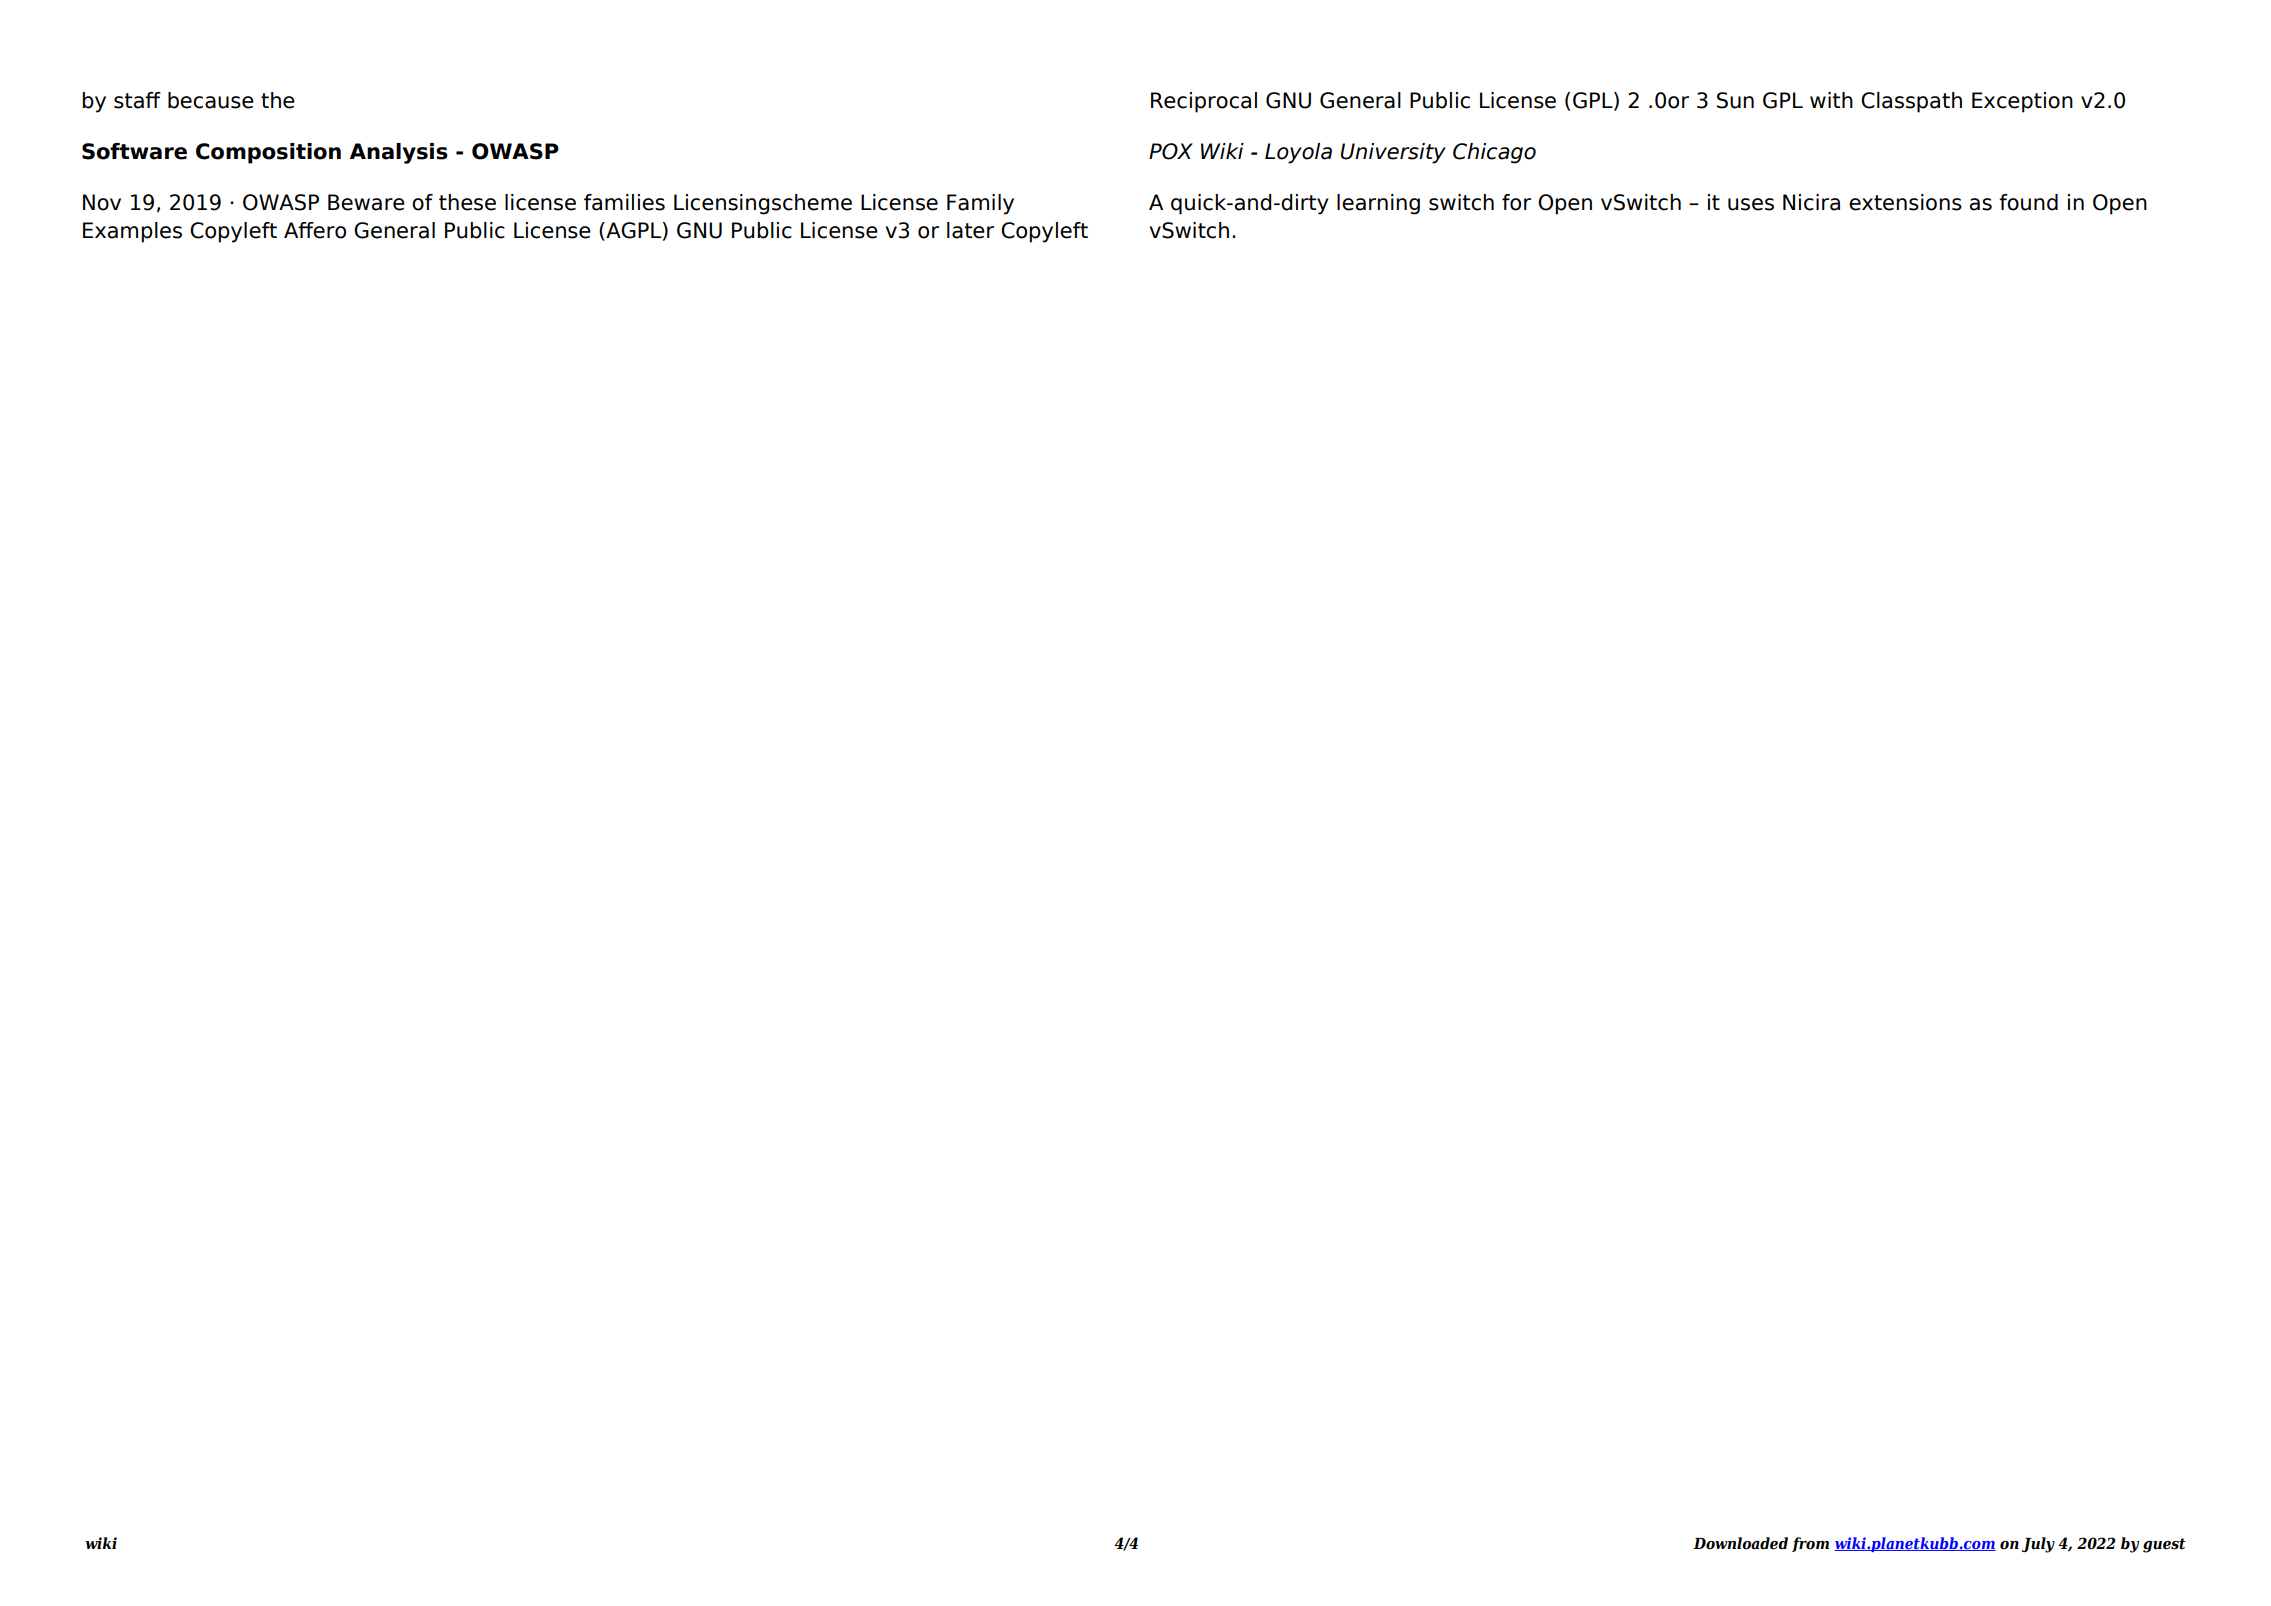 The image size is (2271, 1606). What do you see at coordinates (1171, 151) in the document?
I see `POX` at bounding box center [1171, 151].
